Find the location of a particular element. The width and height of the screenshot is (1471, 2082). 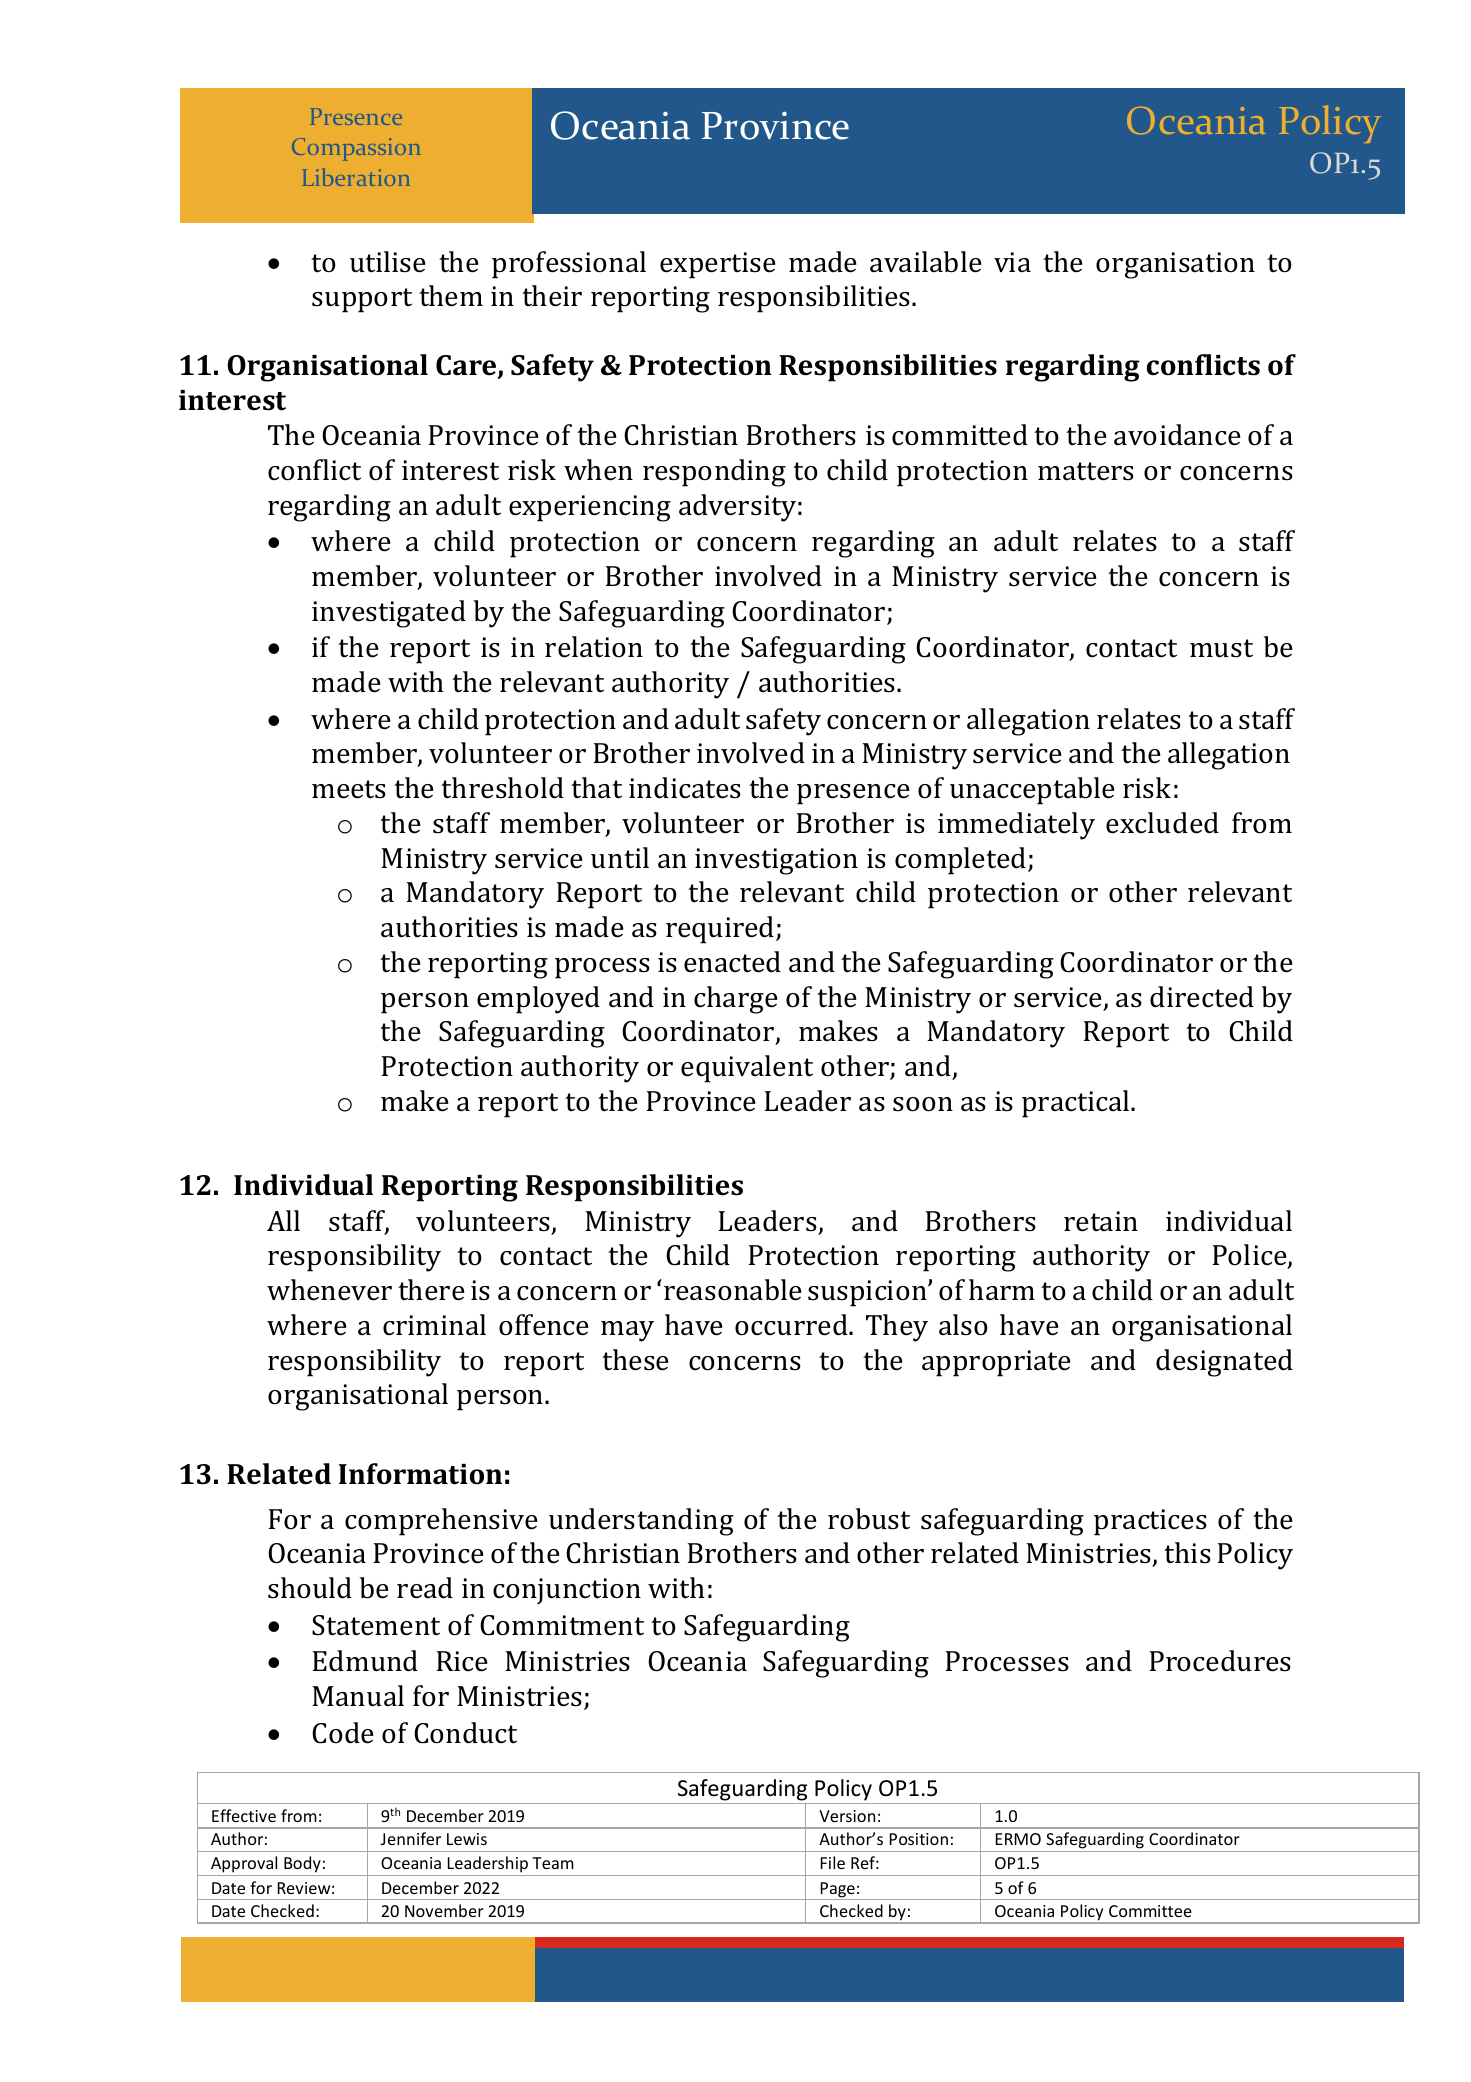

Liberation is located at coordinates (356, 177).
